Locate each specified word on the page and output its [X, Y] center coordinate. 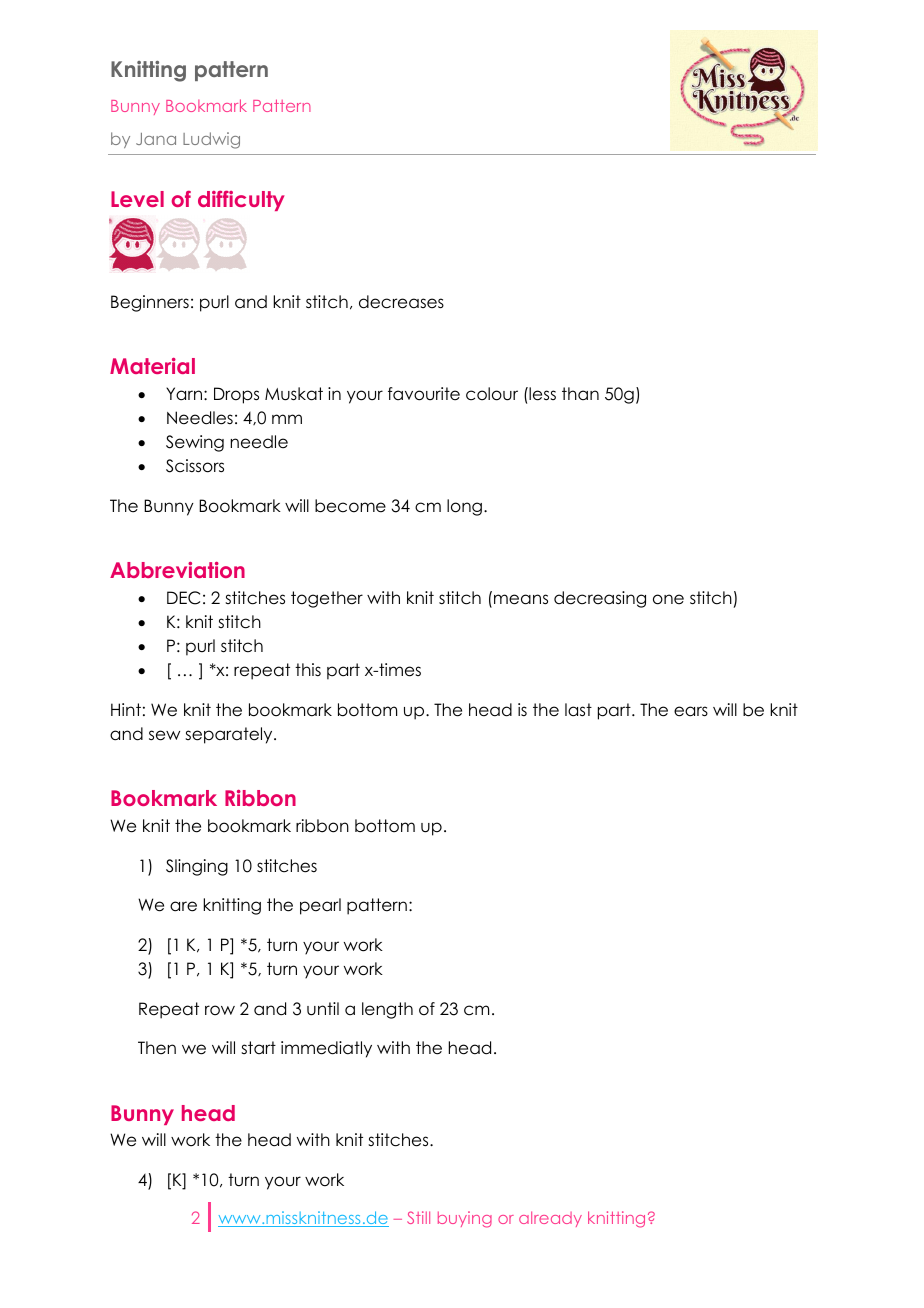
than [580, 393]
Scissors [195, 466]
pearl [320, 906]
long [464, 507]
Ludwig [211, 140]
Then [157, 1048]
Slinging [197, 867]
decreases [401, 302]
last [578, 710]
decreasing [600, 599]
